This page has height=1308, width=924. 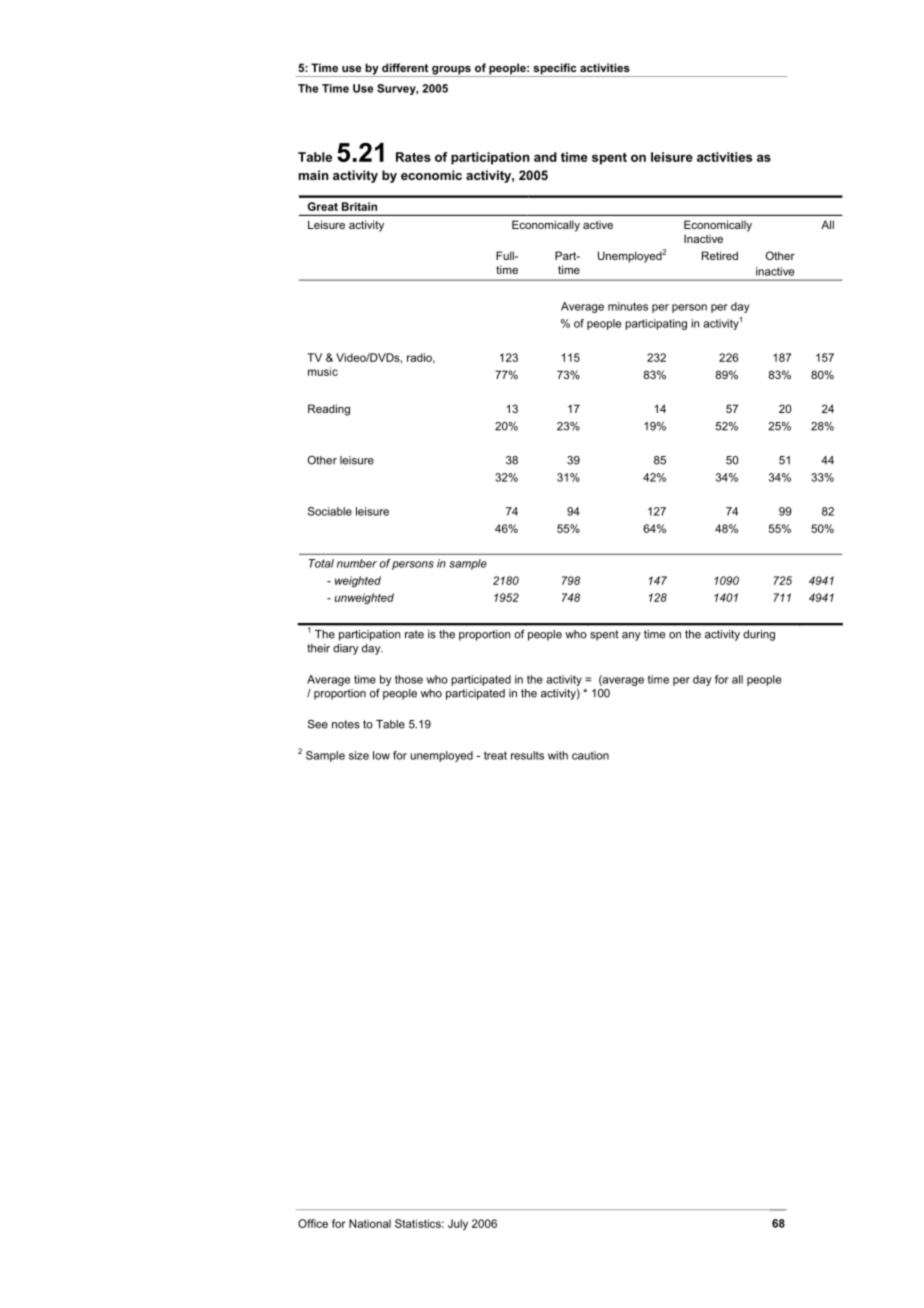 What do you see at coordinates (720, 255) in the page?
I see `Retired` at bounding box center [720, 255].
